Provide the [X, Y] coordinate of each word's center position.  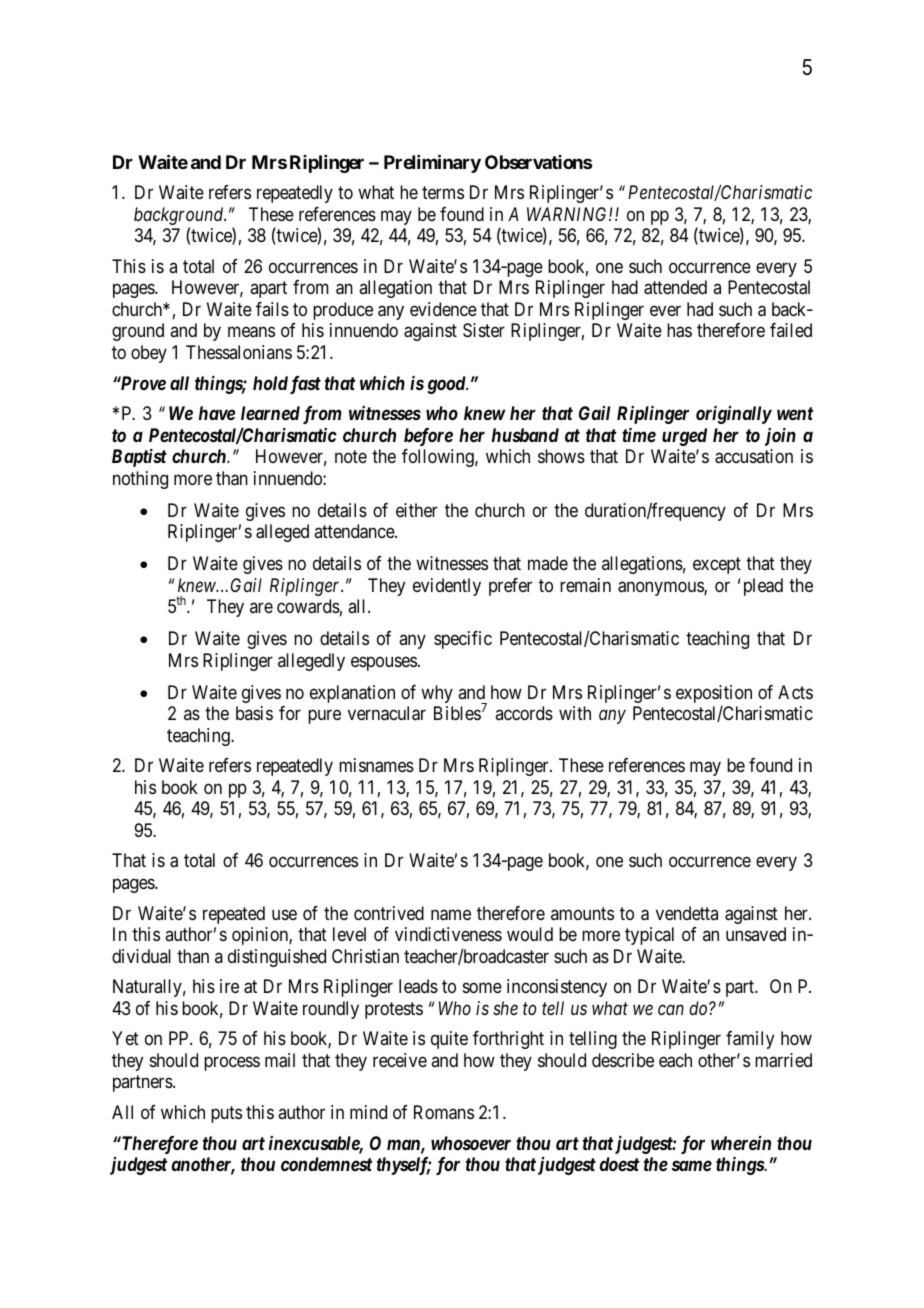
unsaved [756, 934]
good [447, 385]
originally [734, 415]
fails [272, 309]
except [717, 566]
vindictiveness [448, 934]
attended [675, 287]
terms [443, 193]
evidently [447, 587]
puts [226, 1114]
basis [254, 713]
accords [524, 713]
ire [229, 986]
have [217, 413]
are [261, 608]
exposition [714, 694]
